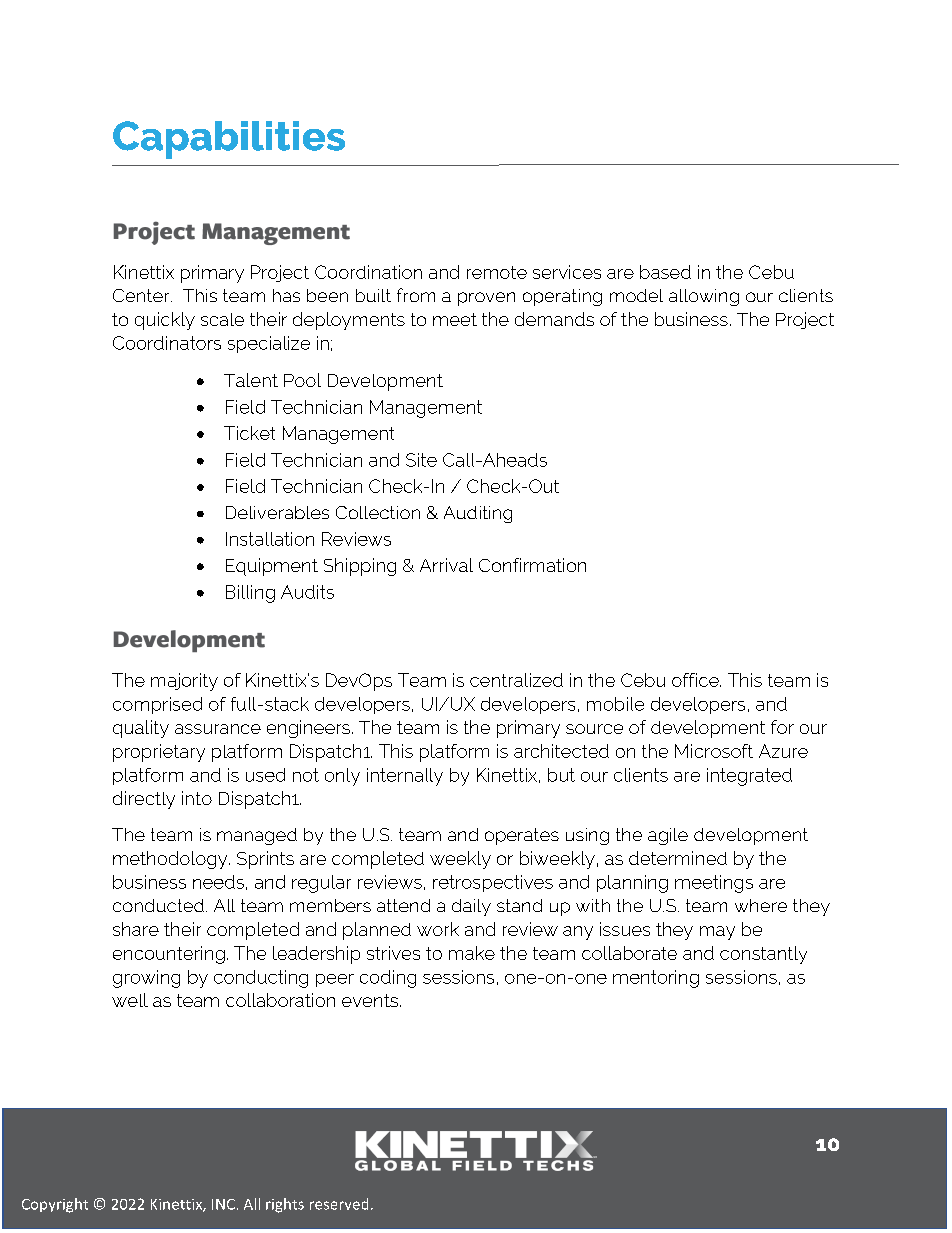 This image has width=952, height=1233. What do you see at coordinates (696, 680) in the image?
I see `office` at bounding box center [696, 680].
